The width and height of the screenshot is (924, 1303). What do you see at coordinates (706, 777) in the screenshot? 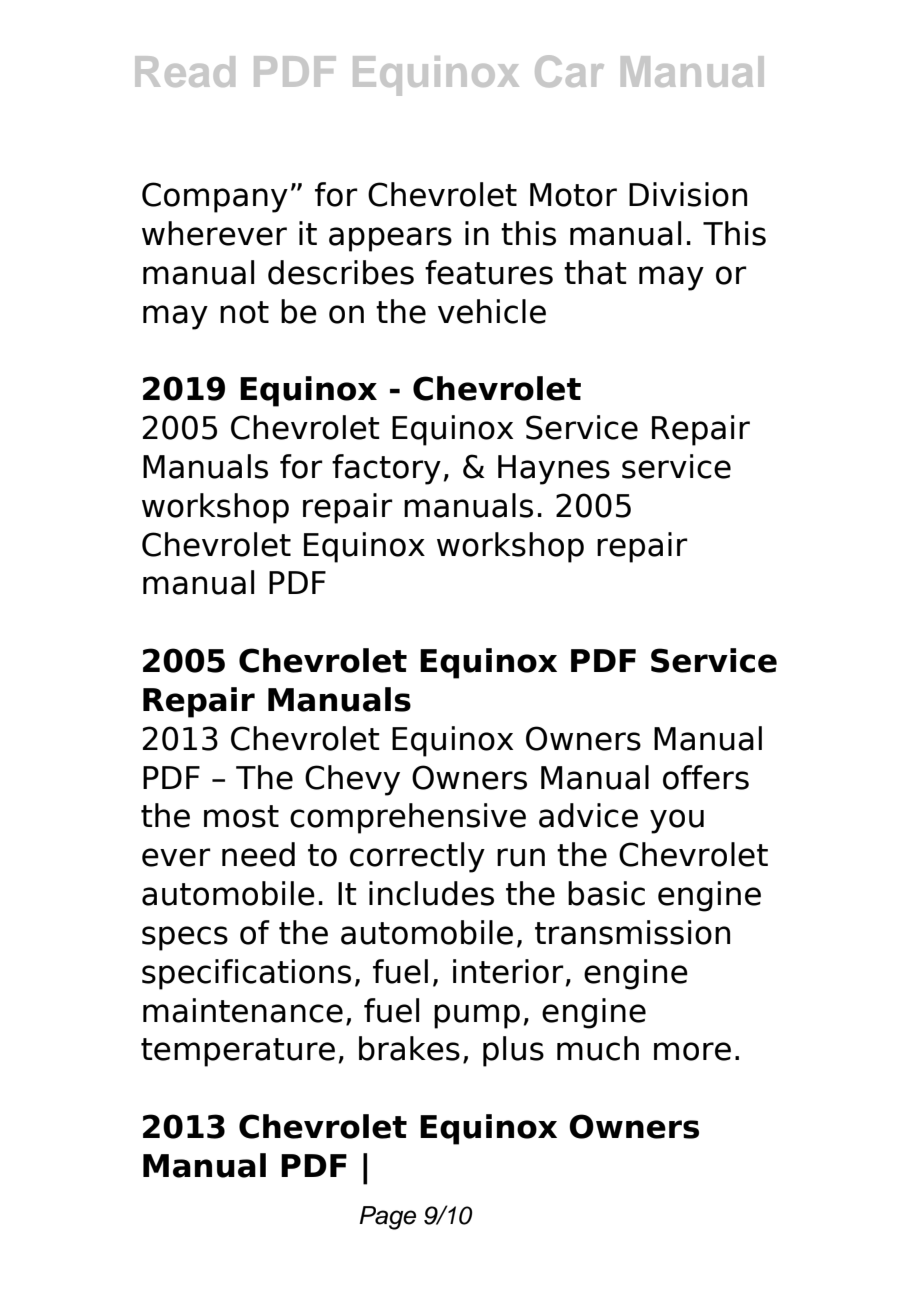
I see `offers` at bounding box center [706, 777].
